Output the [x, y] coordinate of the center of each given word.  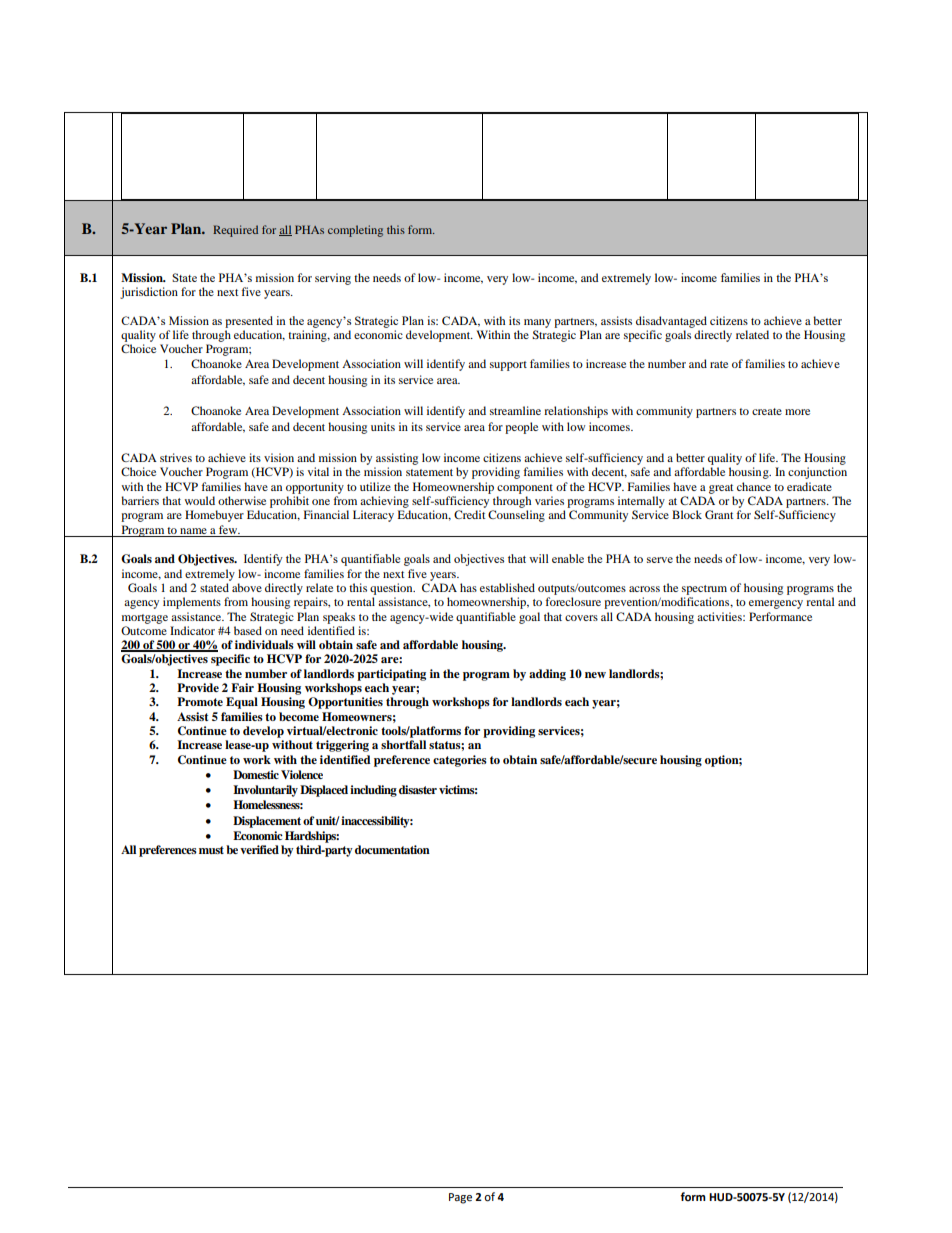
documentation [392, 849]
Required [235, 231]
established [507, 587]
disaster [418, 789]
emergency [776, 604]
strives [176, 457]
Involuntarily [265, 791]
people [521, 428]
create [767, 411]
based [248, 630]
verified [259, 849]
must [211, 850]
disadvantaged [671, 322]
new [595, 675]
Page [460, 1198]
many [537, 323]
